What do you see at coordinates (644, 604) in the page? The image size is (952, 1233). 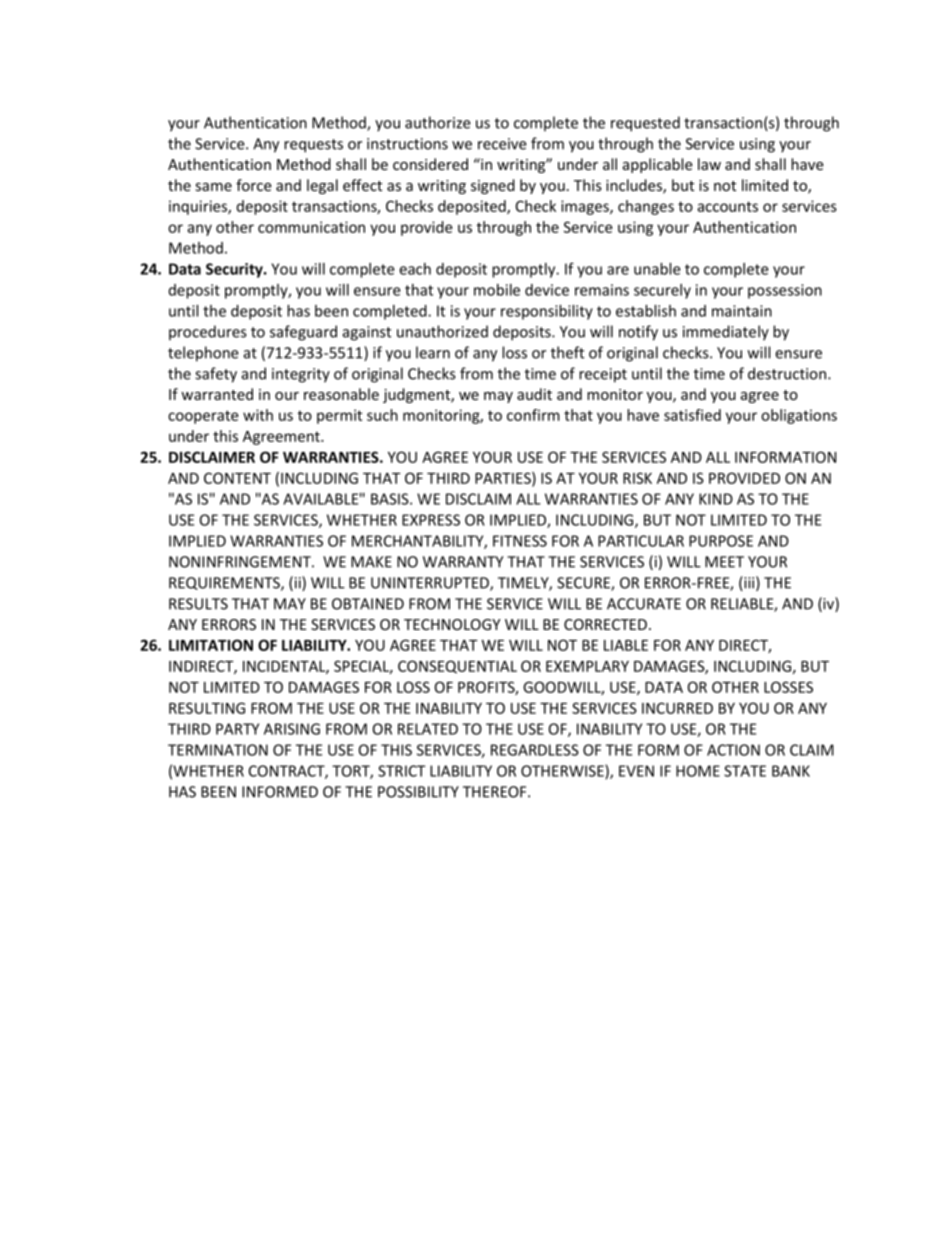 I see `ACCURATE` at bounding box center [644, 604].
